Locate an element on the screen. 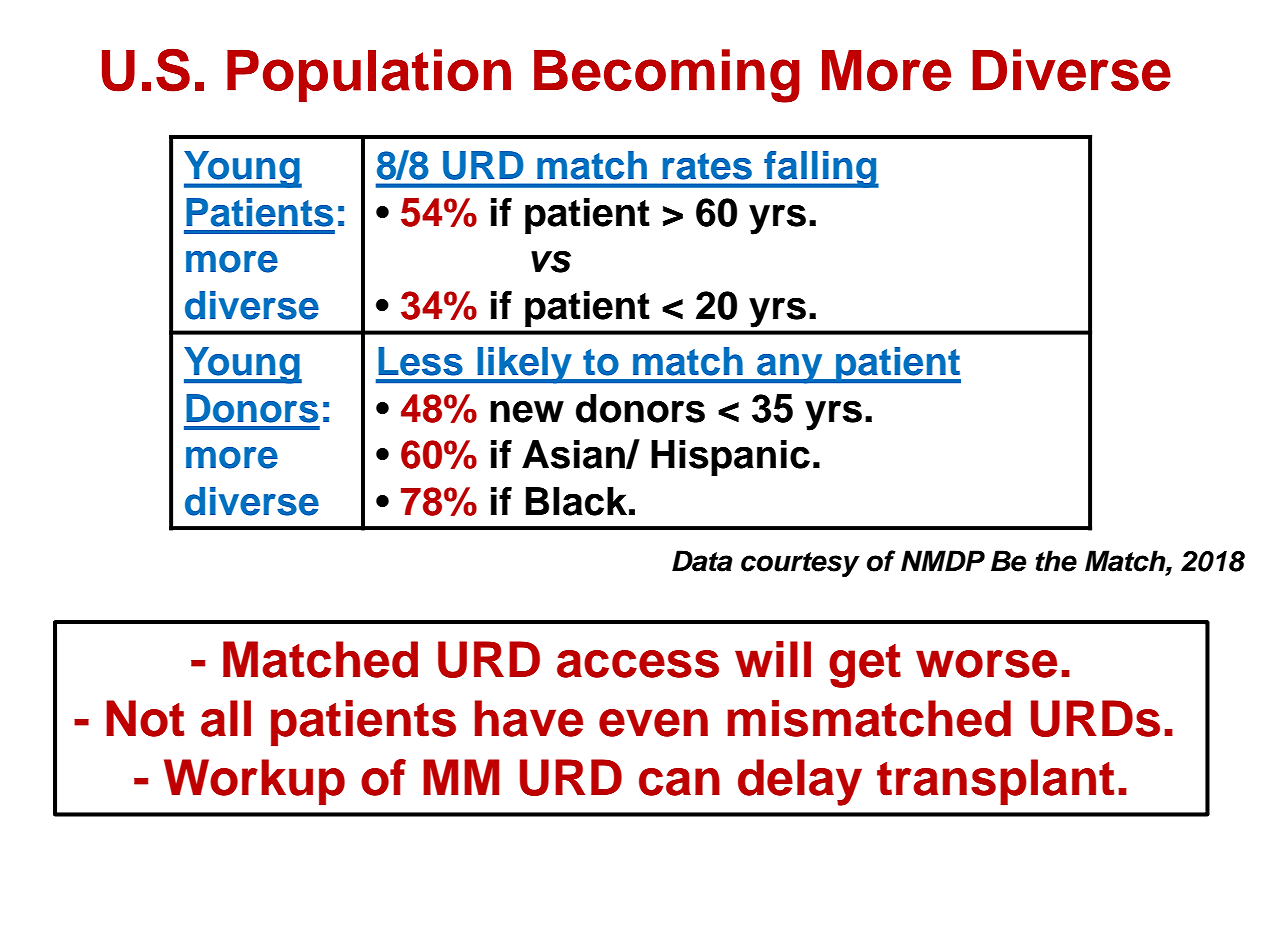 The height and width of the screenshot is (952, 1270). Hispanic is located at coordinates (730, 458).
